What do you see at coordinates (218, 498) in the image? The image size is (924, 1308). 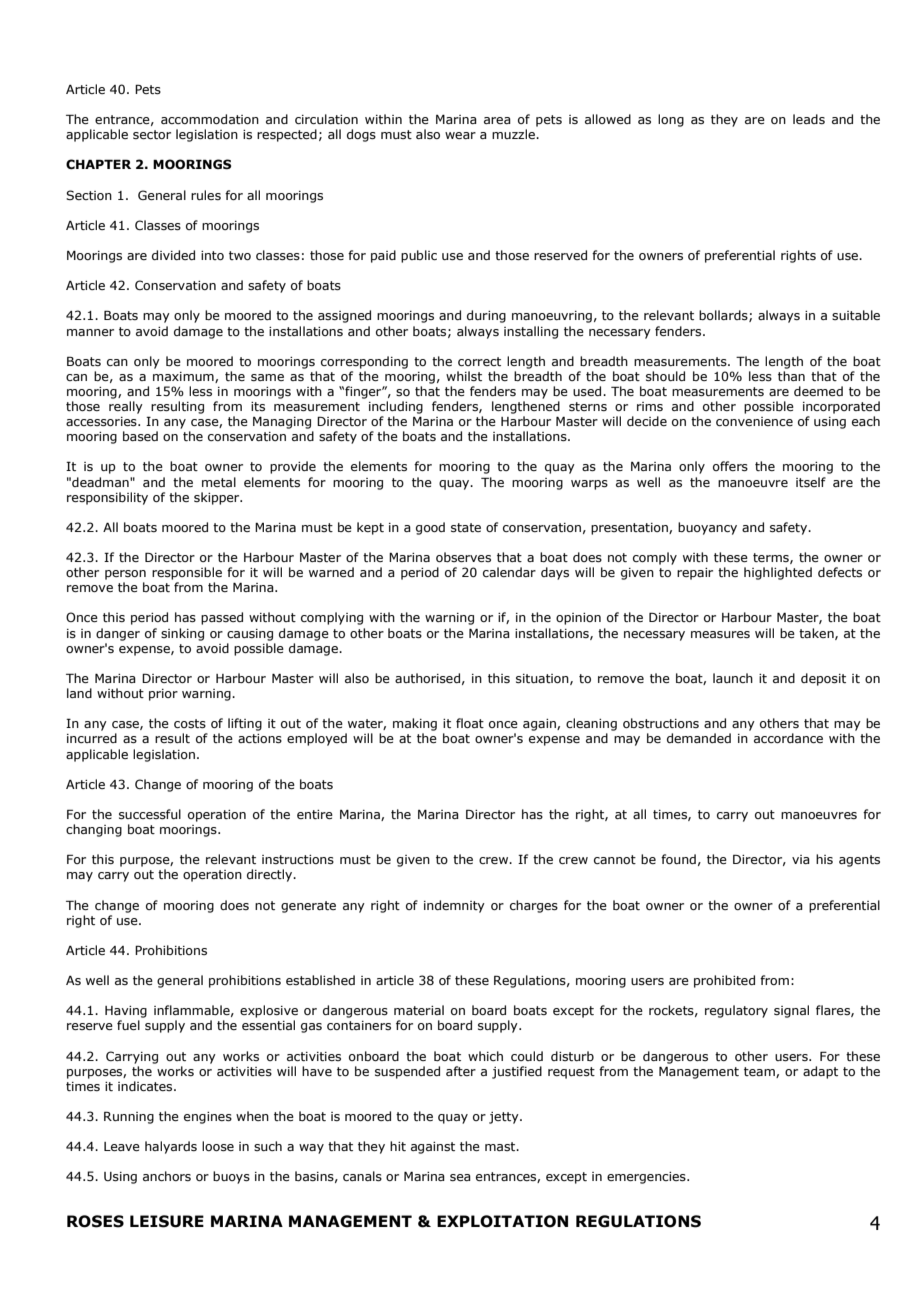 I see `skipper` at bounding box center [218, 498].
